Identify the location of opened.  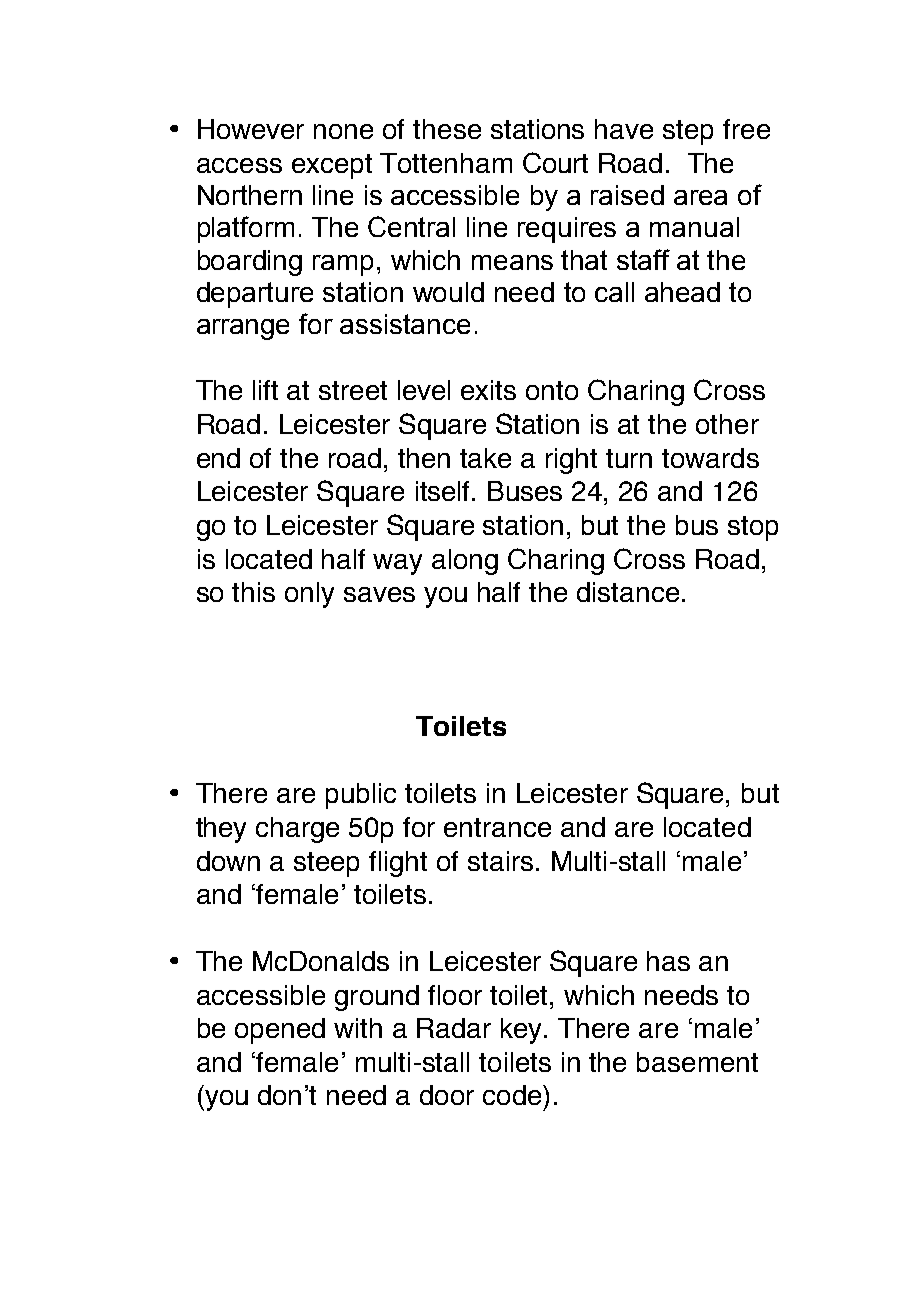
(280, 1031).
